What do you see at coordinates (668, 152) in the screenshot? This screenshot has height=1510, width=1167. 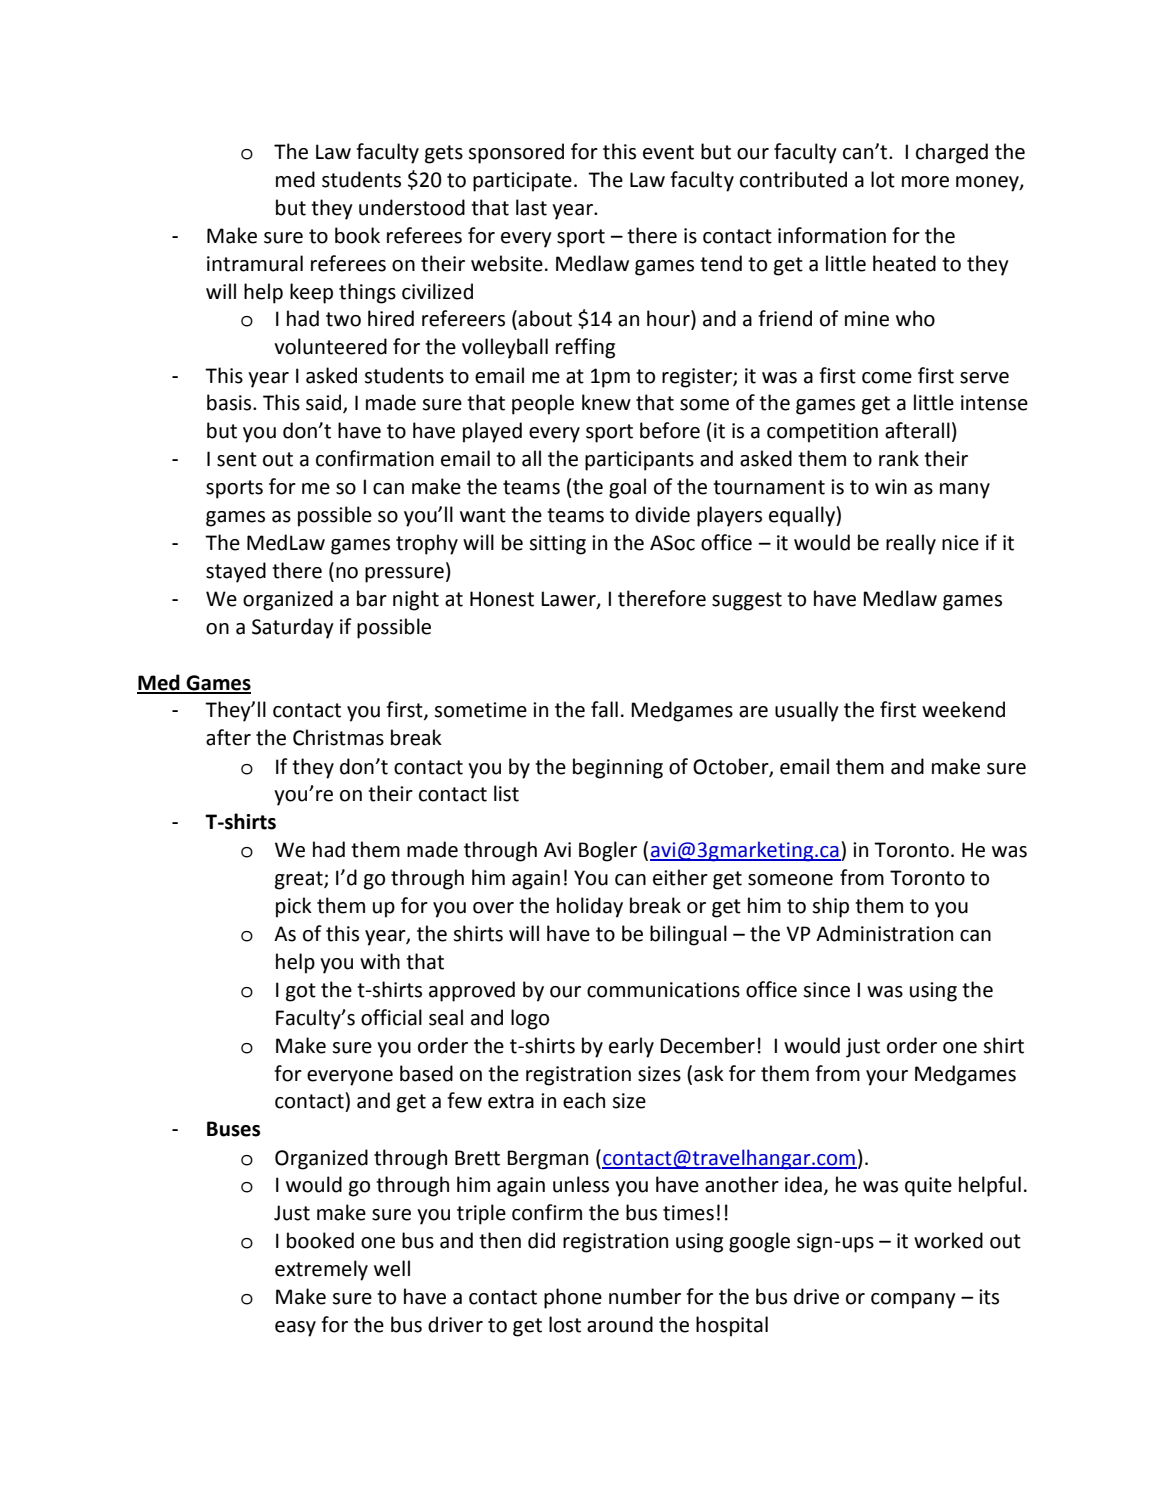 I see `event` at bounding box center [668, 152].
